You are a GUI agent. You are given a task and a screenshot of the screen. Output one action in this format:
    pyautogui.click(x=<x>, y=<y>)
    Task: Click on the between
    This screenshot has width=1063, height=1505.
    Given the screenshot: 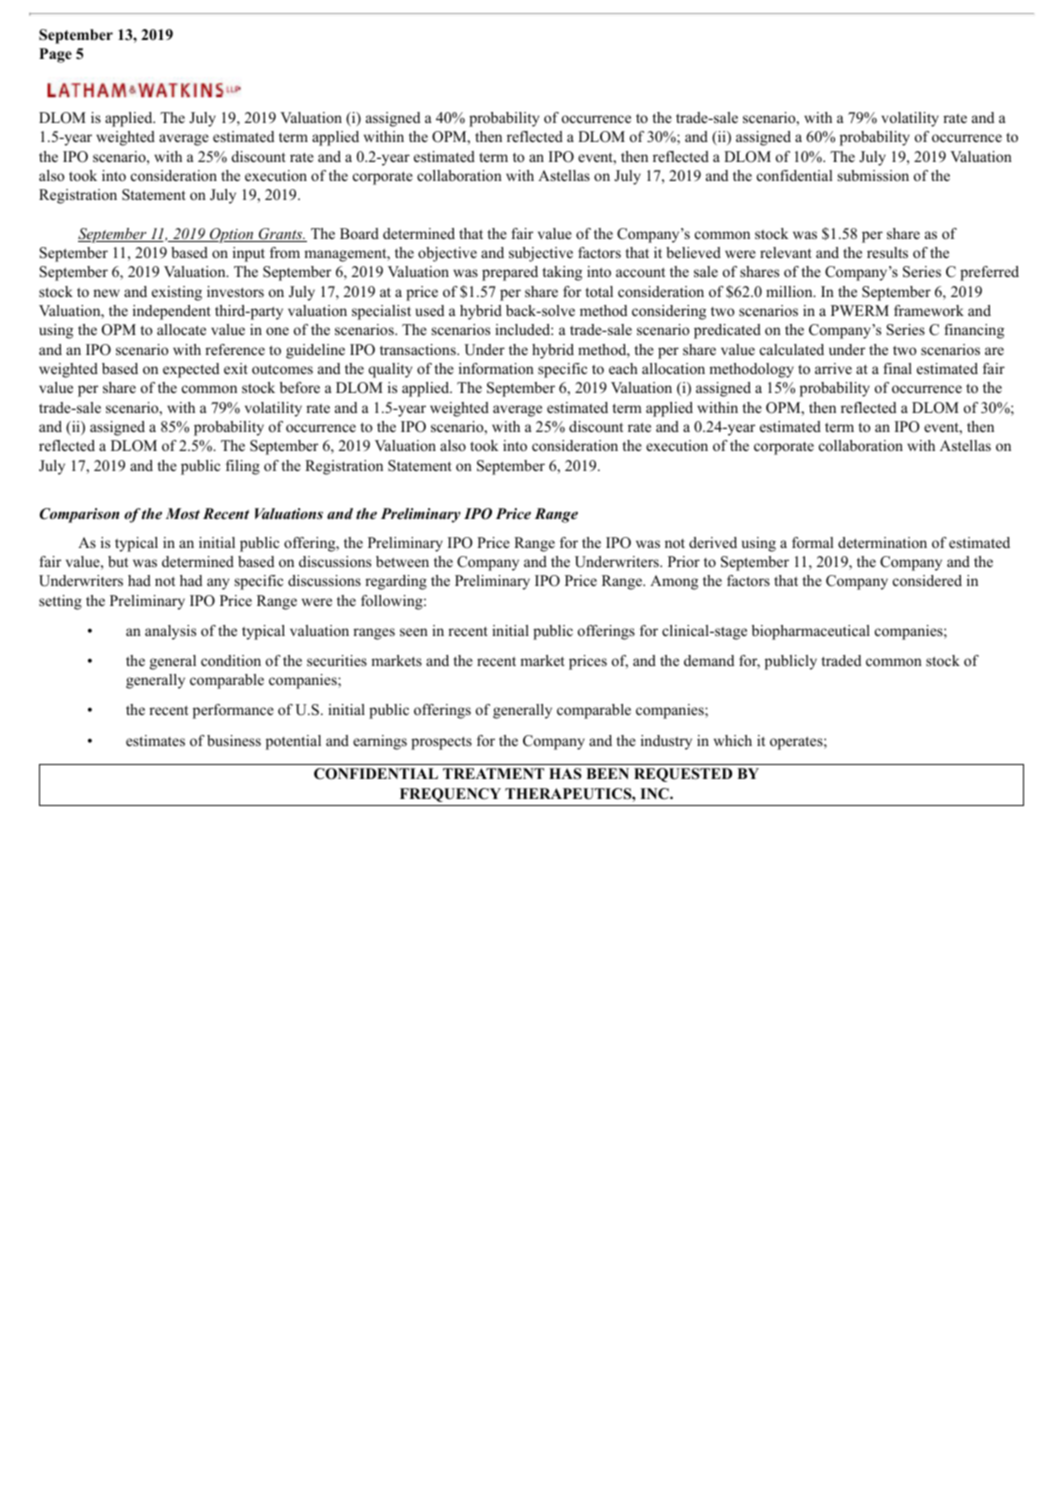 What is the action you would take?
    pyautogui.click(x=402, y=561)
